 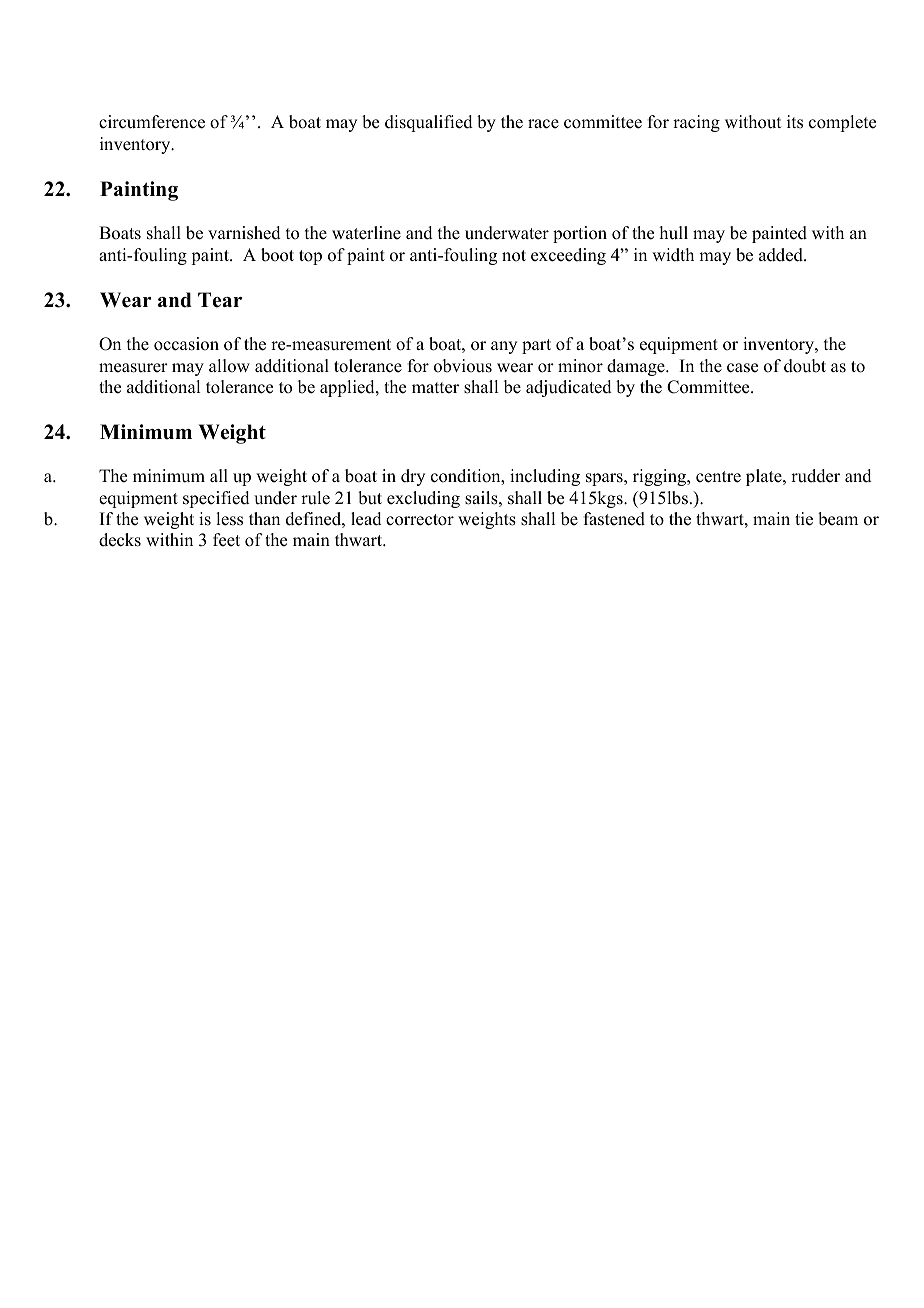 What do you see at coordinates (420, 520) in the screenshot?
I see `corrector` at bounding box center [420, 520].
